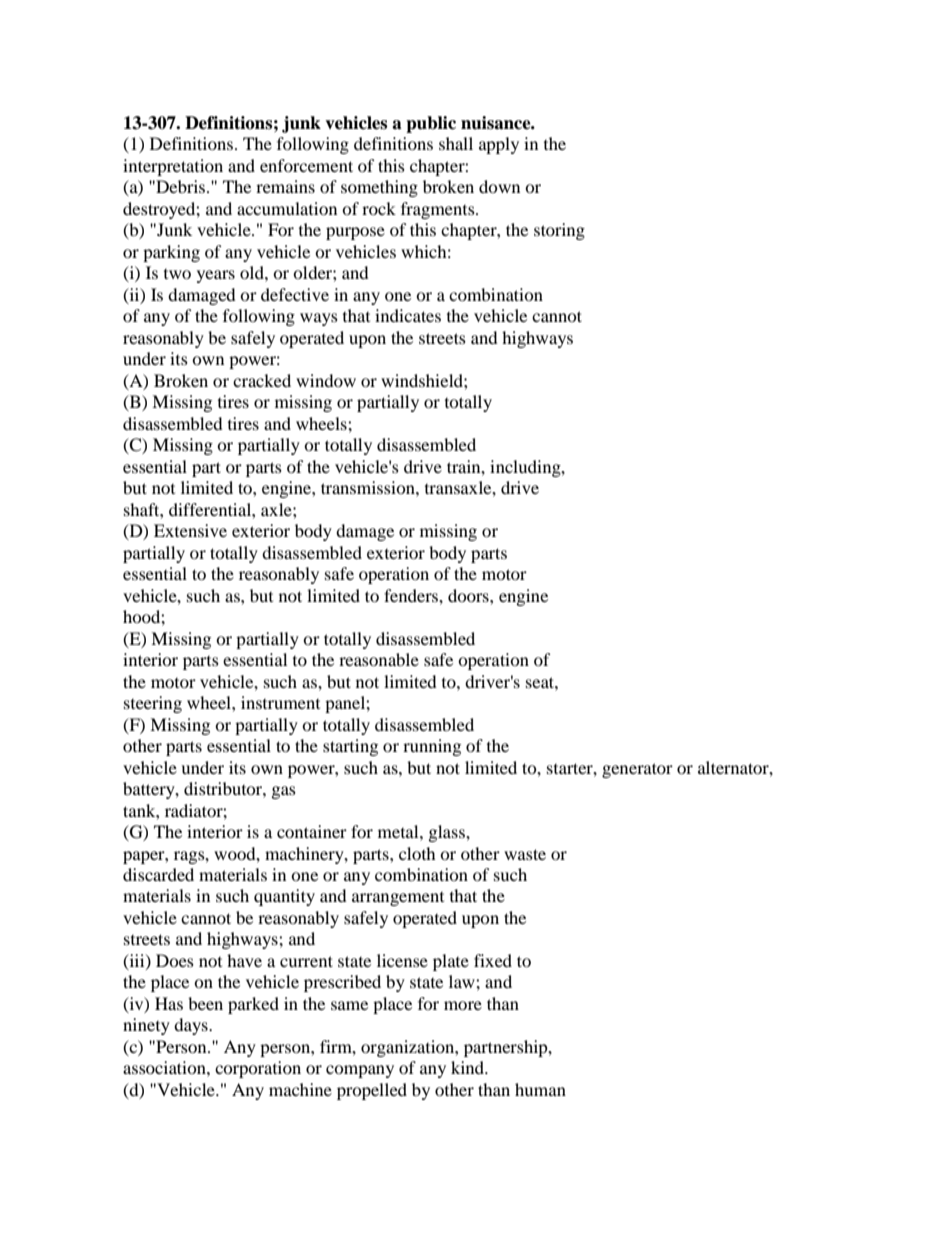 The height and width of the screenshot is (1233, 952). Describe the element at coordinates (173, 167) in the screenshot. I see `interpretation` at that location.
